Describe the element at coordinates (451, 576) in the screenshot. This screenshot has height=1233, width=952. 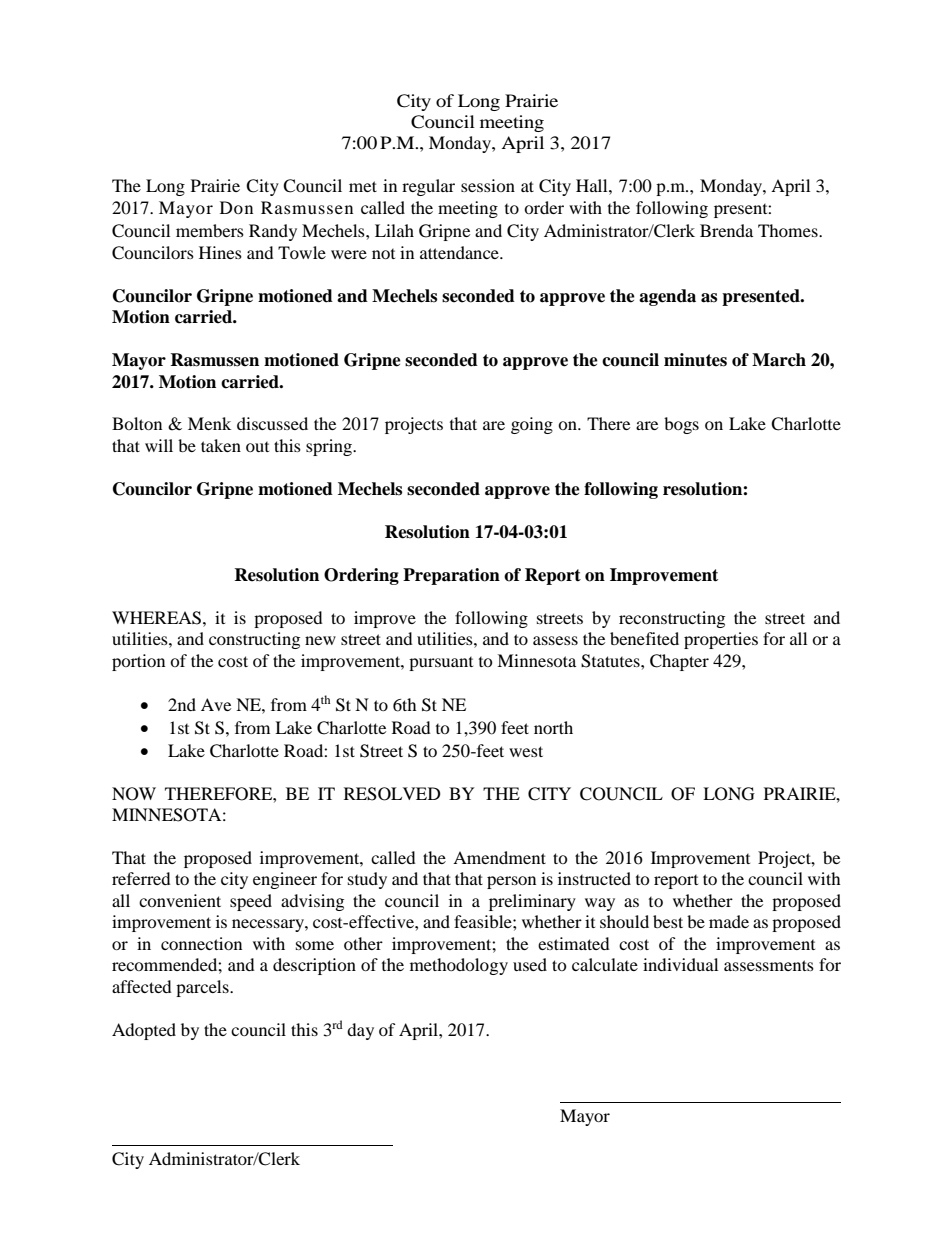
I see `Preparation` at that location.
